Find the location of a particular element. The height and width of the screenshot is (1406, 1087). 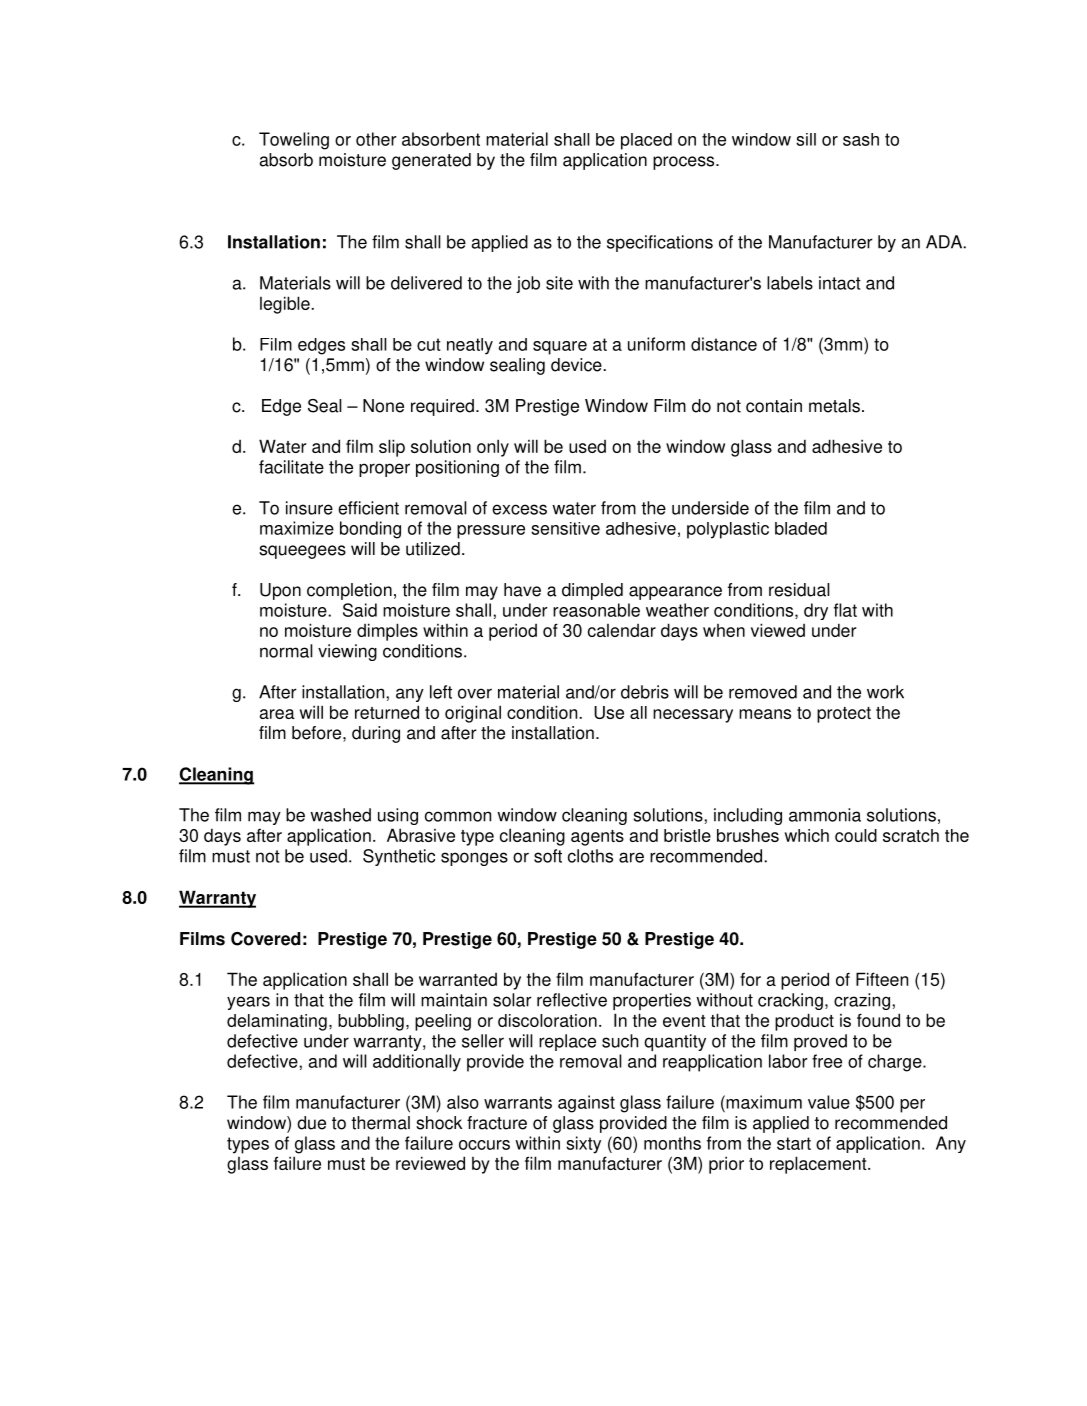

device is located at coordinates (577, 365).
